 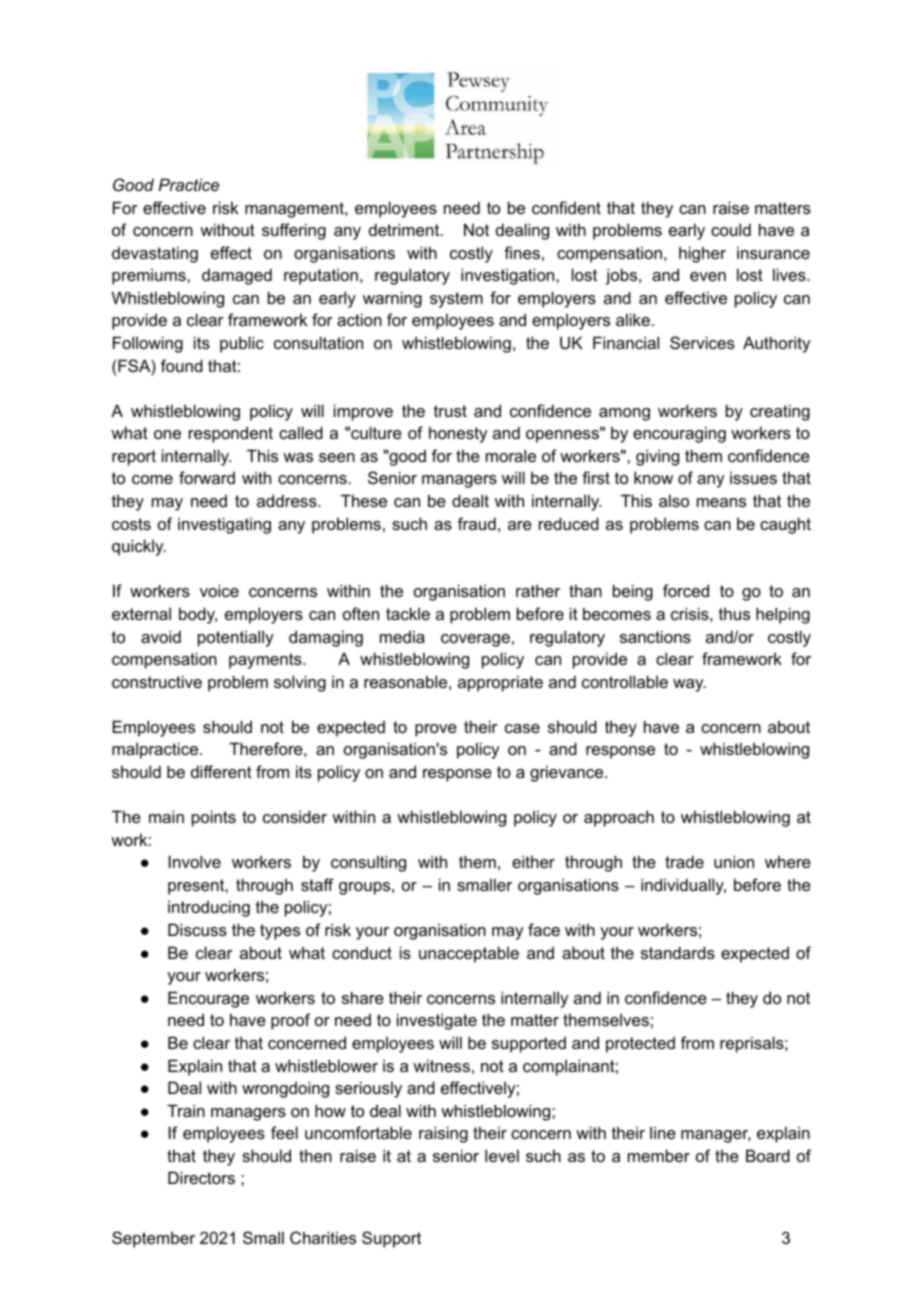 What do you see at coordinates (214, 818) in the page?
I see `points` at bounding box center [214, 818].
